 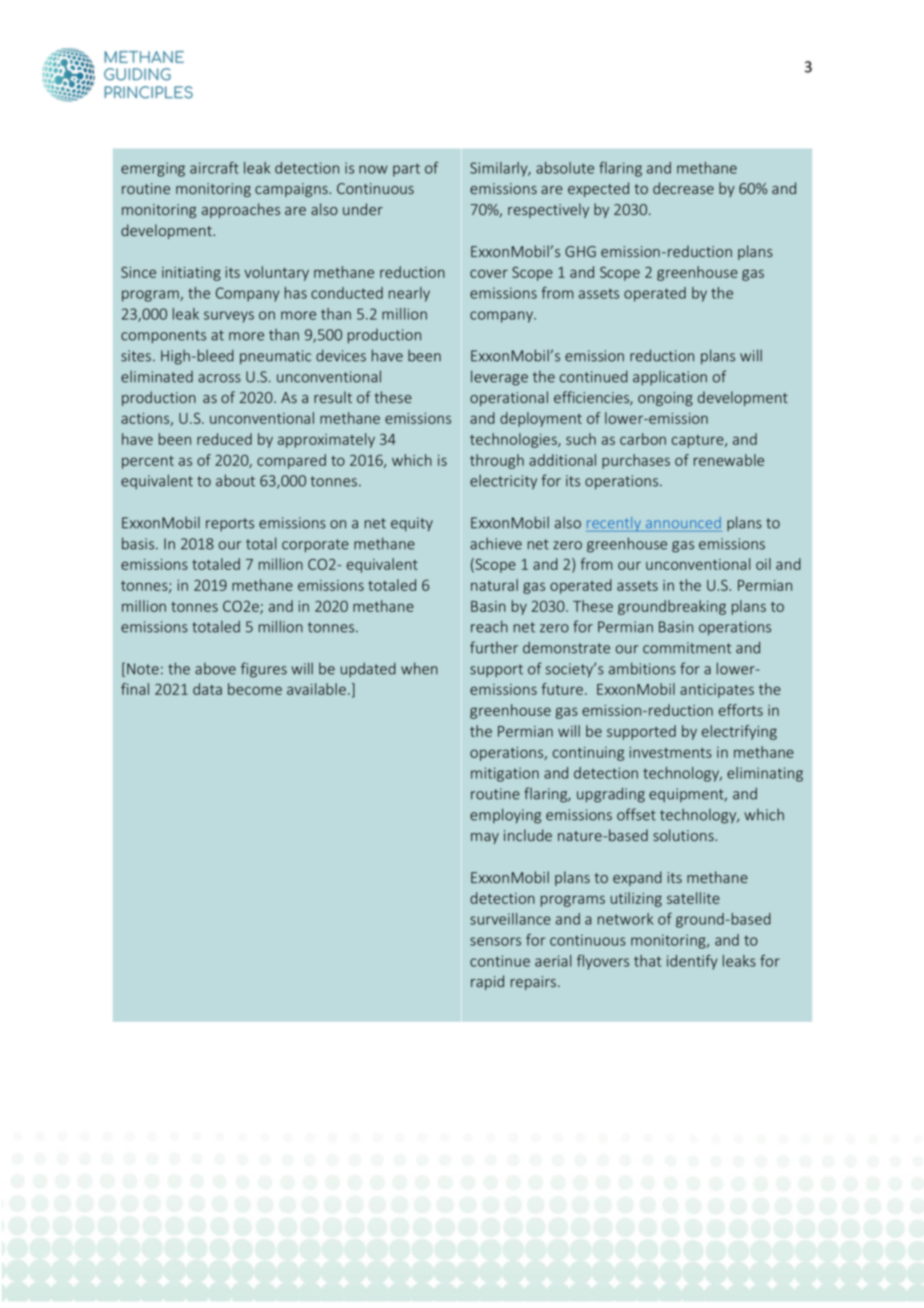 What do you see at coordinates (230, 524) in the screenshot?
I see `reports` at bounding box center [230, 524].
